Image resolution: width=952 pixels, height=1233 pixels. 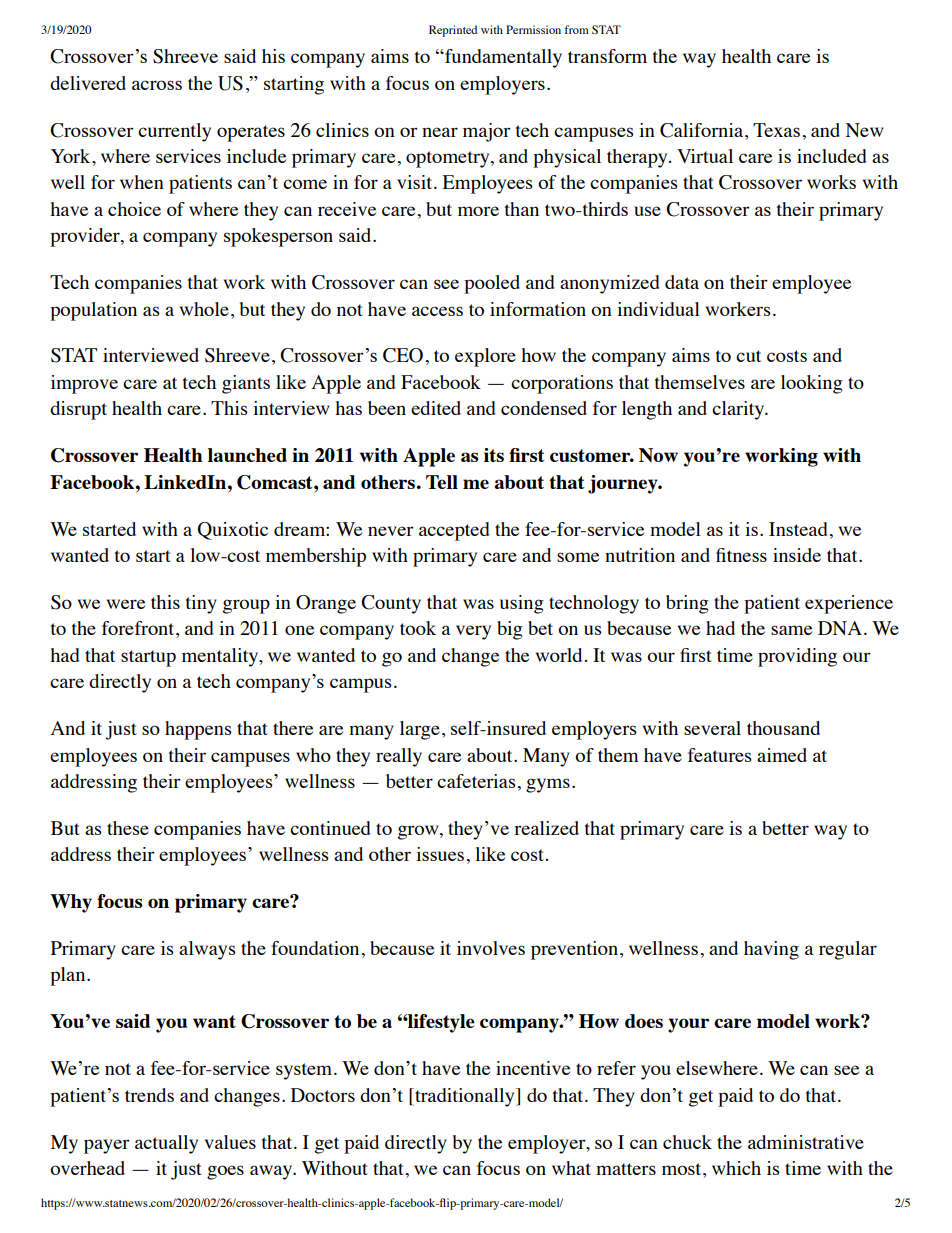 What do you see at coordinates (166, 1144) in the image?
I see `actually` at bounding box center [166, 1144].
